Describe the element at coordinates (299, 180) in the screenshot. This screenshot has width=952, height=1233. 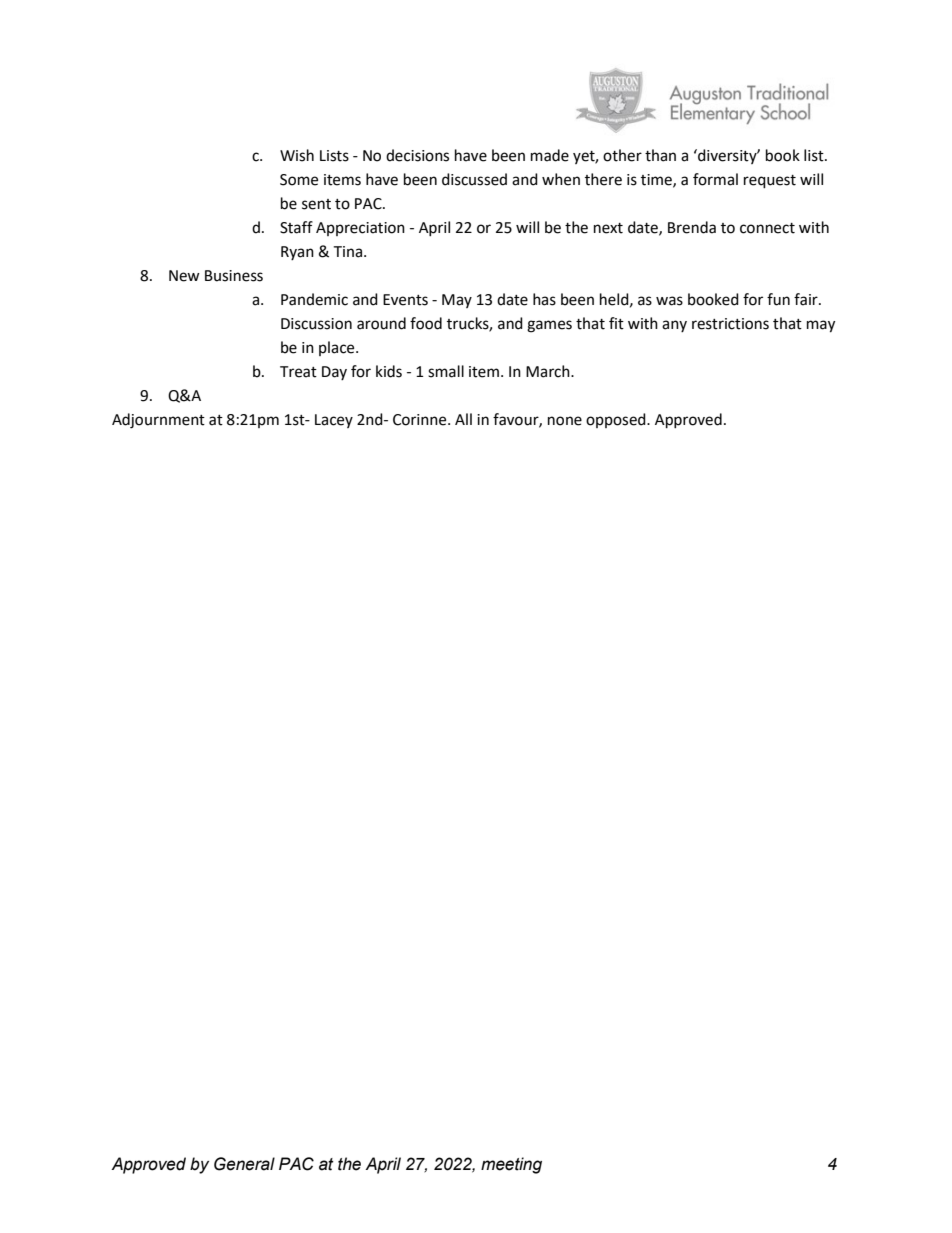
I see `Some` at that location.
